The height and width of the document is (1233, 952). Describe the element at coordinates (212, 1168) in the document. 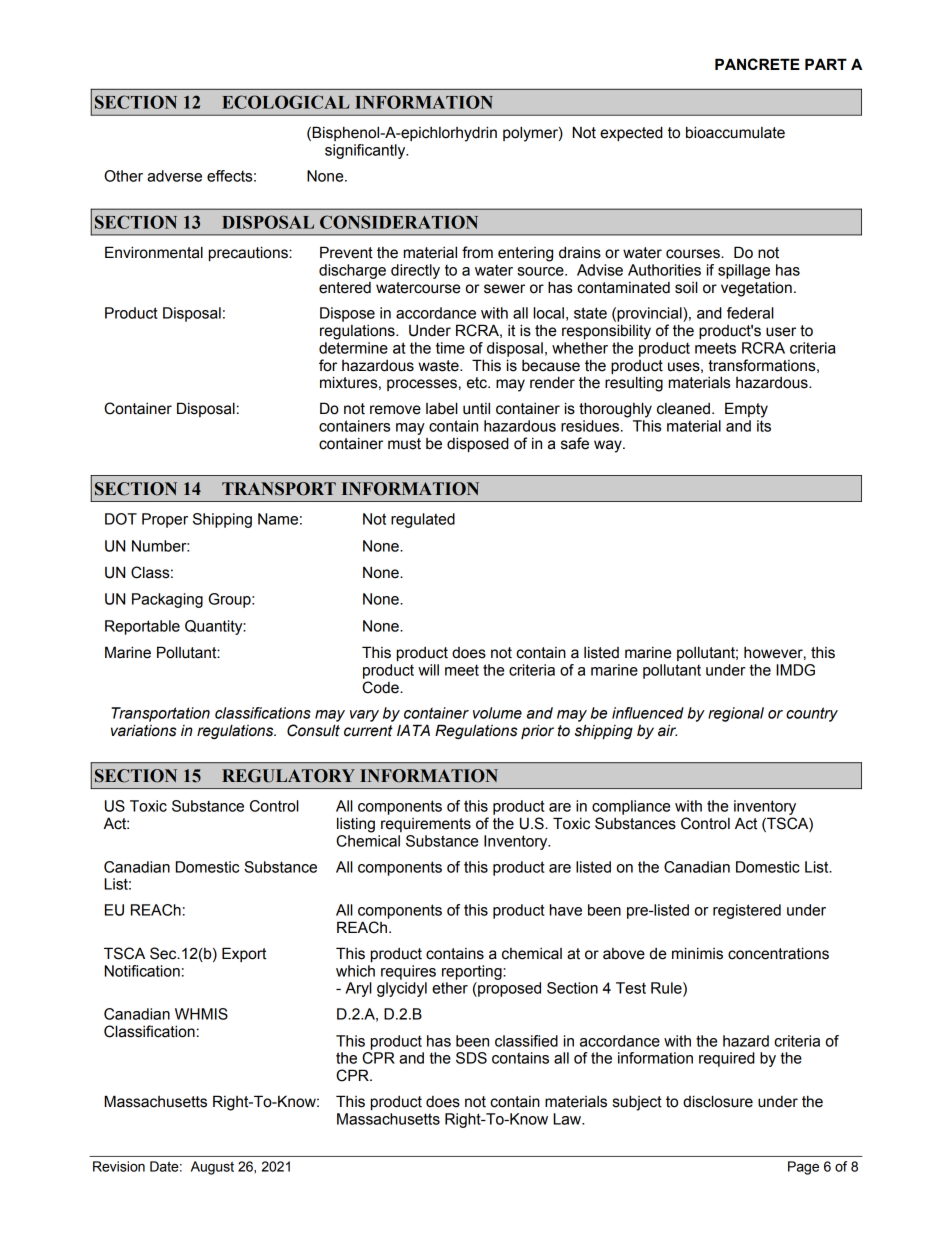

I see `August` at that location.
